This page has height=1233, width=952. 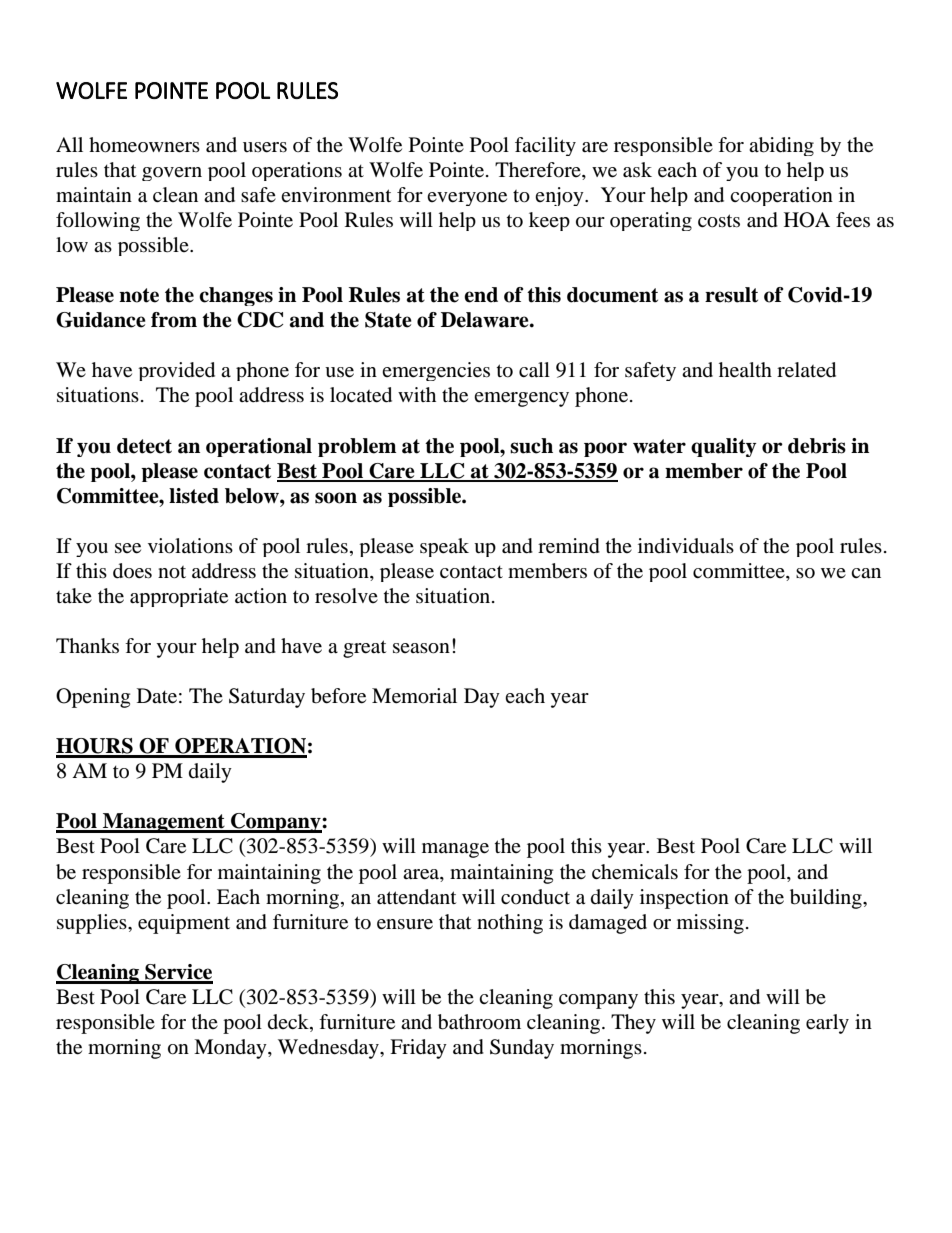 I want to click on bathroom, so click(x=479, y=1022).
